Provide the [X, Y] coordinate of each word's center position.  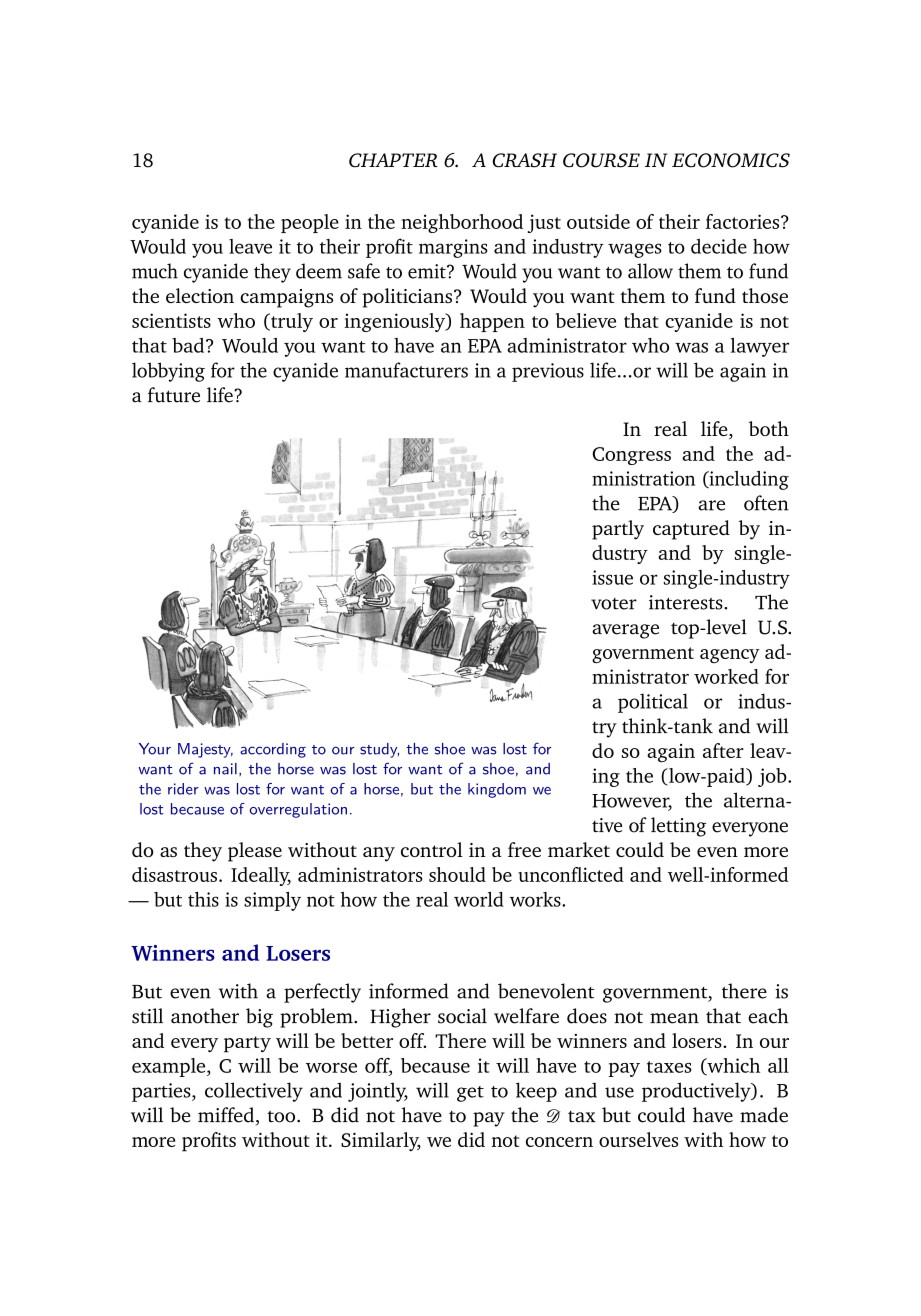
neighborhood [462, 223]
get [470, 1094]
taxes [669, 1067]
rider [183, 789]
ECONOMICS [731, 160]
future [174, 395]
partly [618, 530]
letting [678, 827]
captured [691, 530]
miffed [227, 1116]
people [310, 223]
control [432, 849]
